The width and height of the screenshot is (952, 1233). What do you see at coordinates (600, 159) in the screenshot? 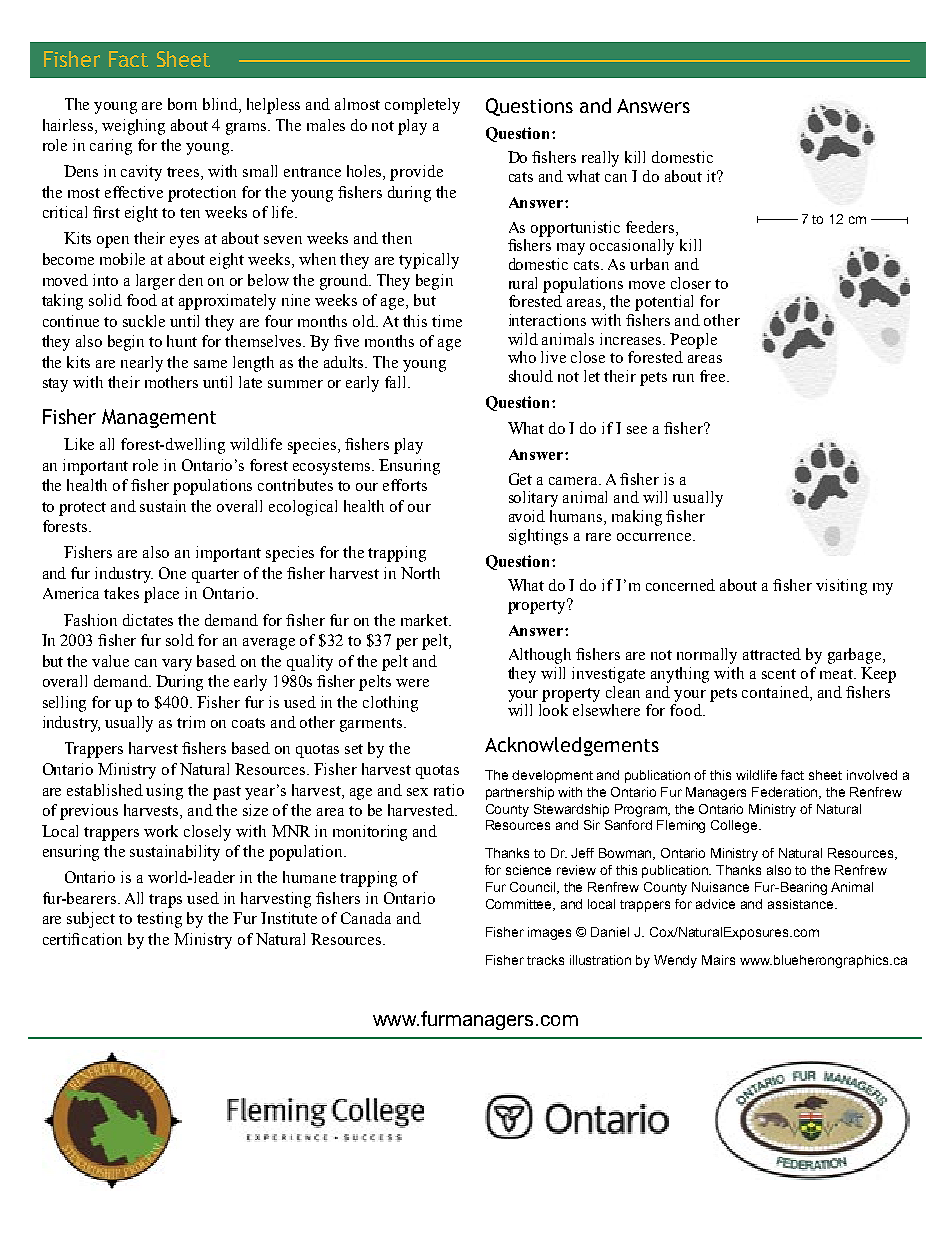
I see `really` at bounding box center [600, 159].
